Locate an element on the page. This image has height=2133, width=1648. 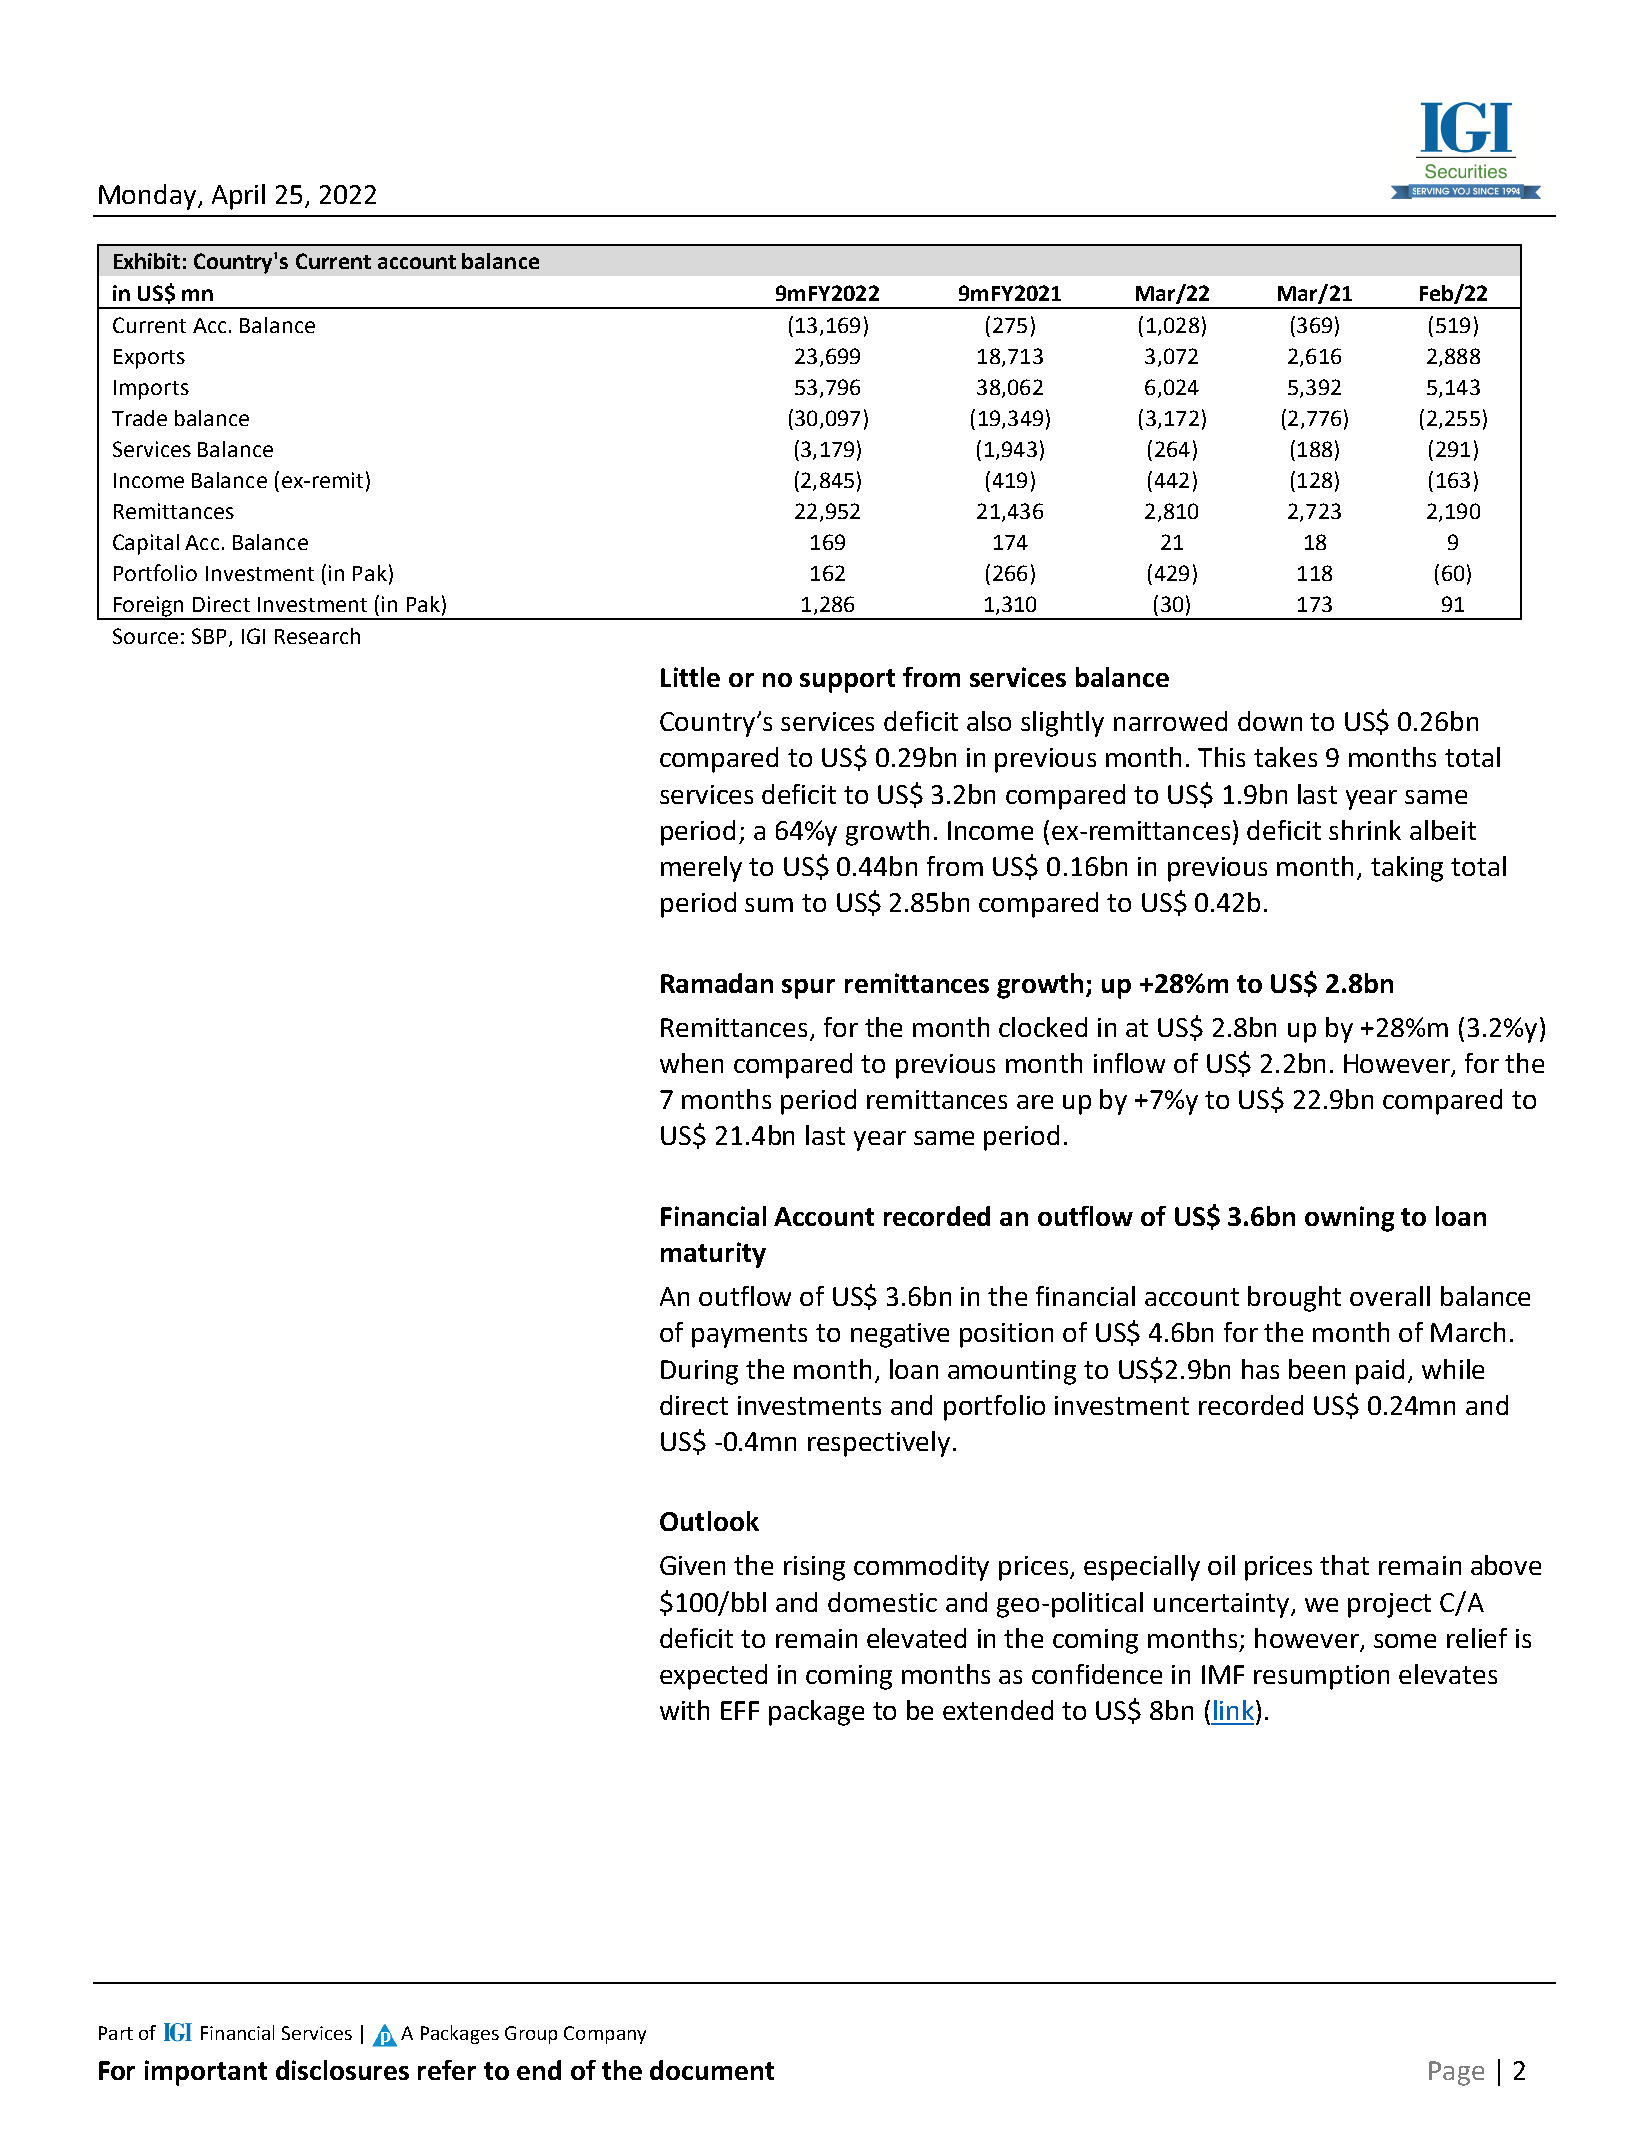
been is located at coordinates (1317, 1369).
